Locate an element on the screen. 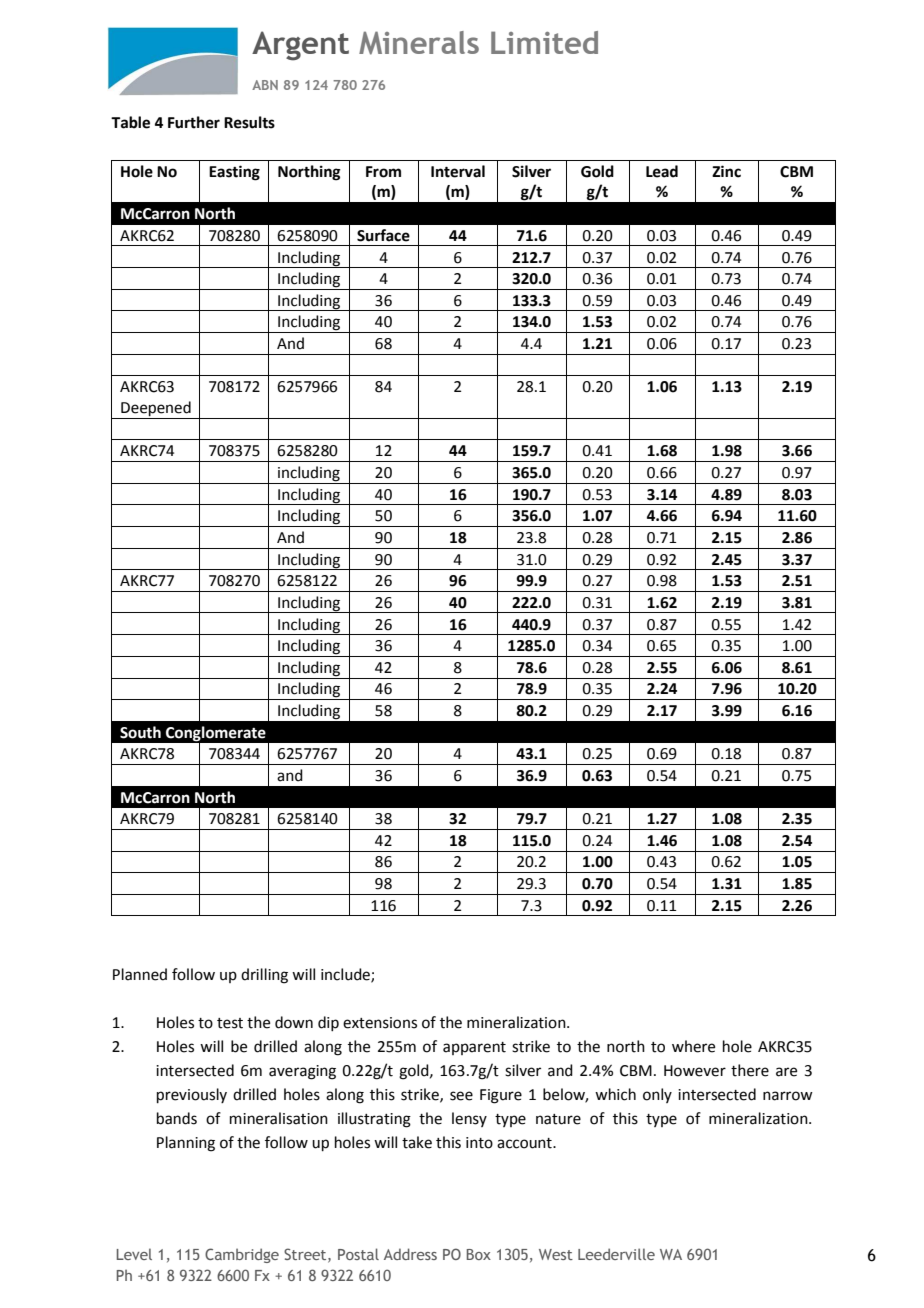  Box is located at coordinates (479, 1254).
